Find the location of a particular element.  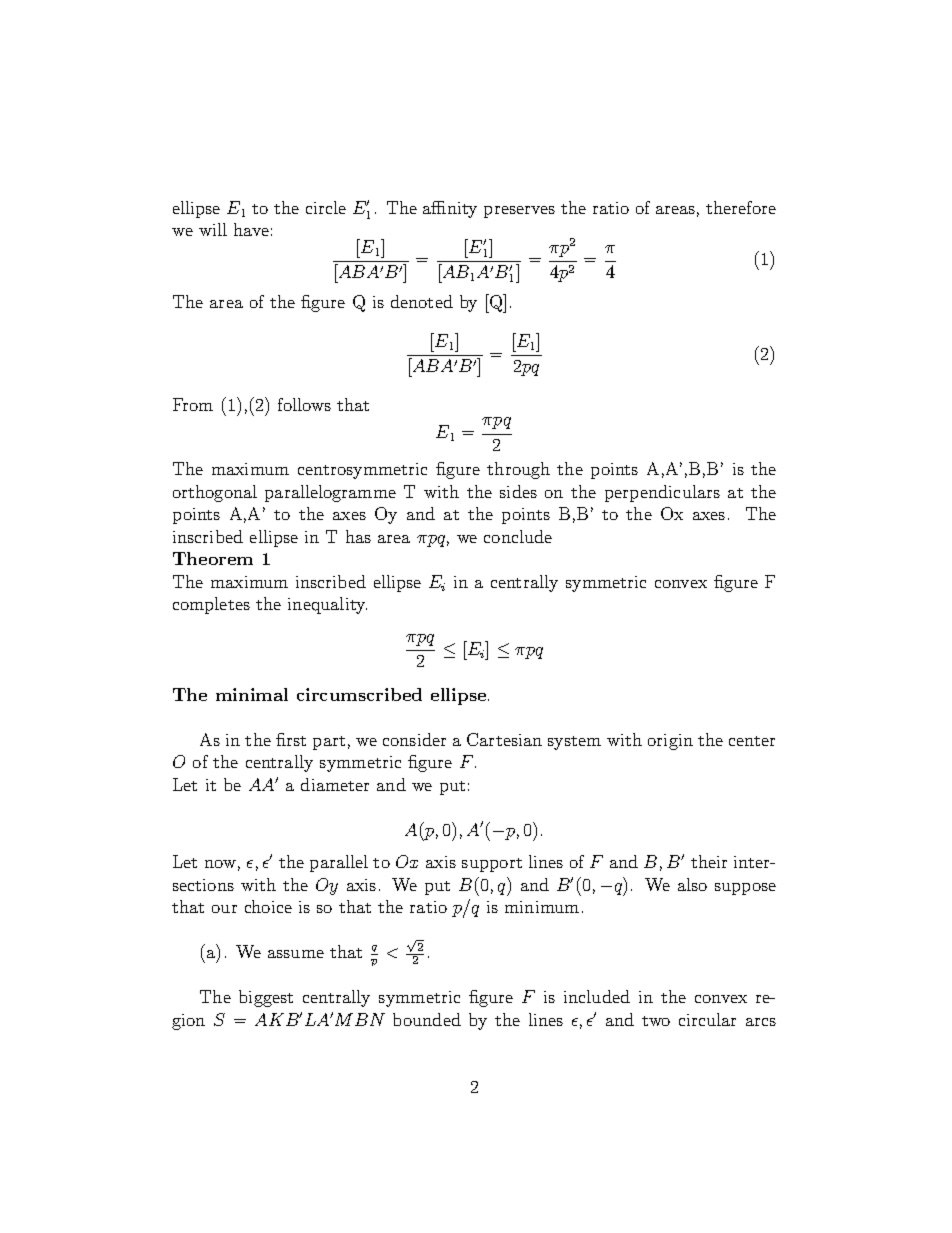

through is located at coordinates (518, 470).
